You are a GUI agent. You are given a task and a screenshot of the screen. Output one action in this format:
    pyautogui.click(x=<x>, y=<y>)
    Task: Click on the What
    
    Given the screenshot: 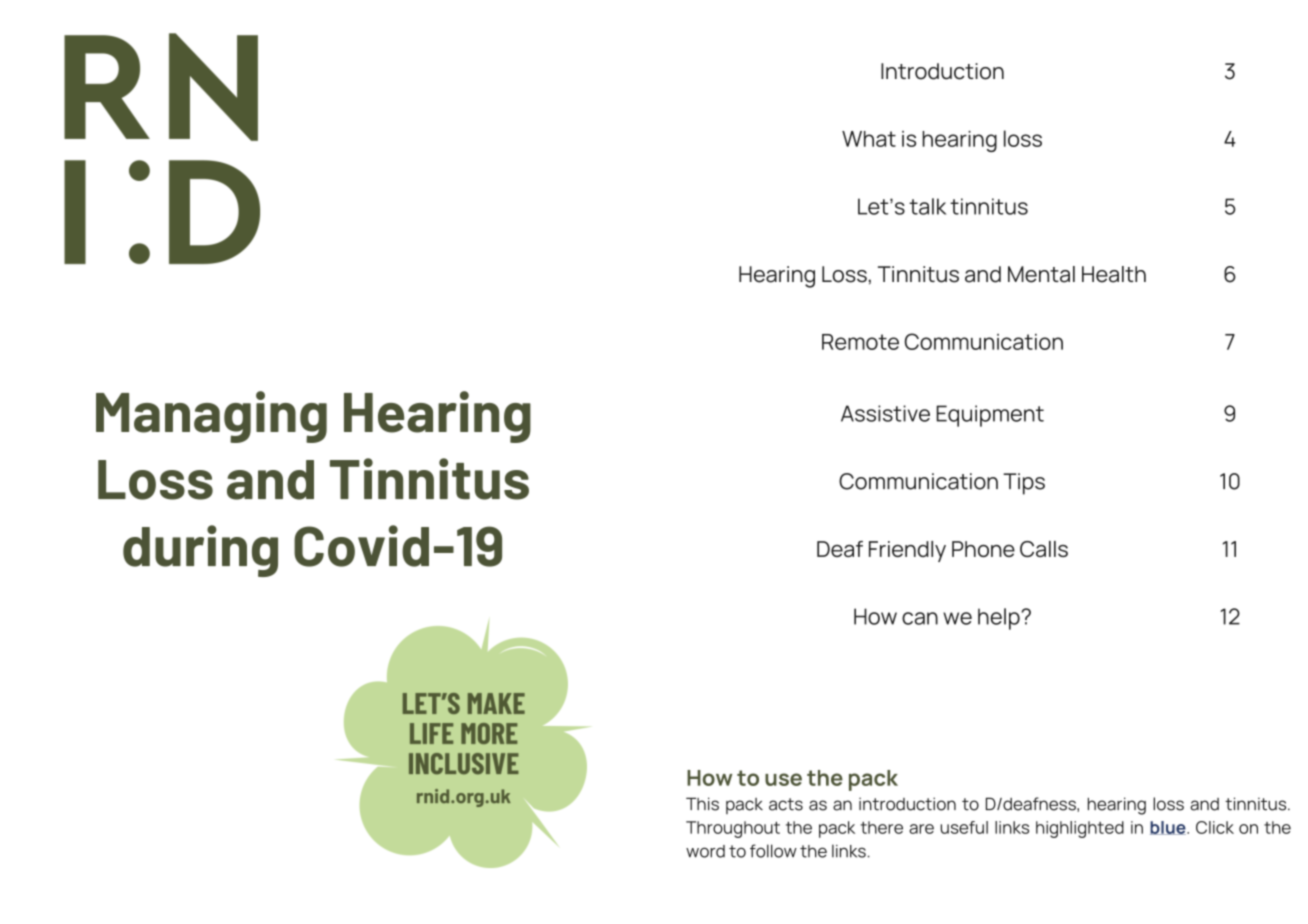 What is the action you would take?
    pyautogui.click(x=869, y=139)
